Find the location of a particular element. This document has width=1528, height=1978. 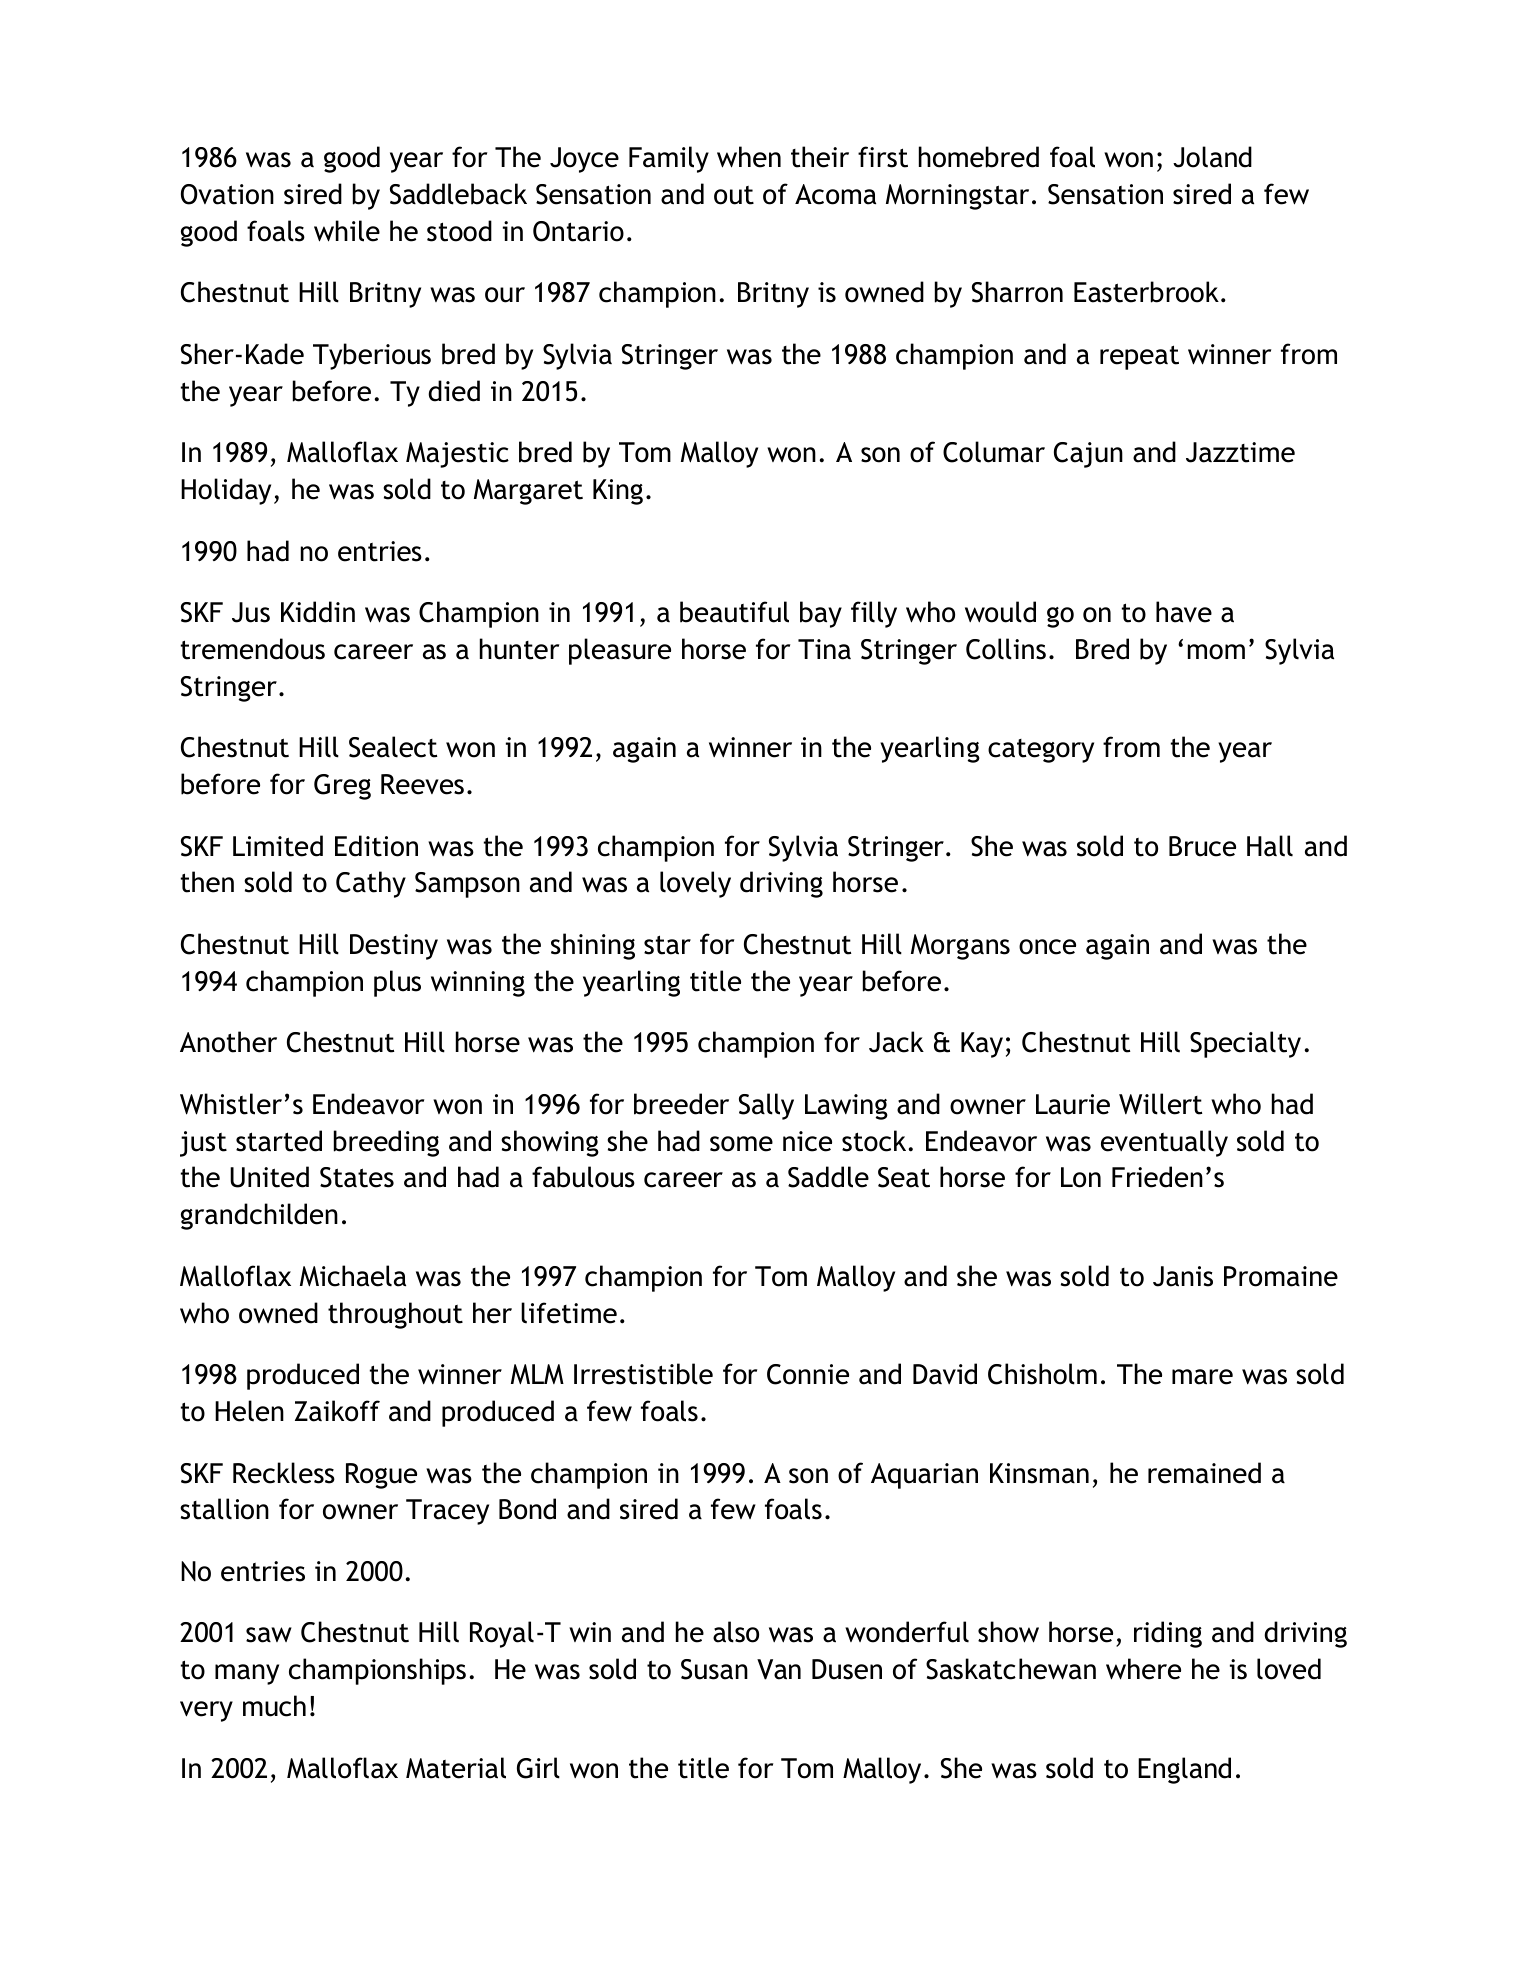

England is located at coordinates (1184, 1770).
